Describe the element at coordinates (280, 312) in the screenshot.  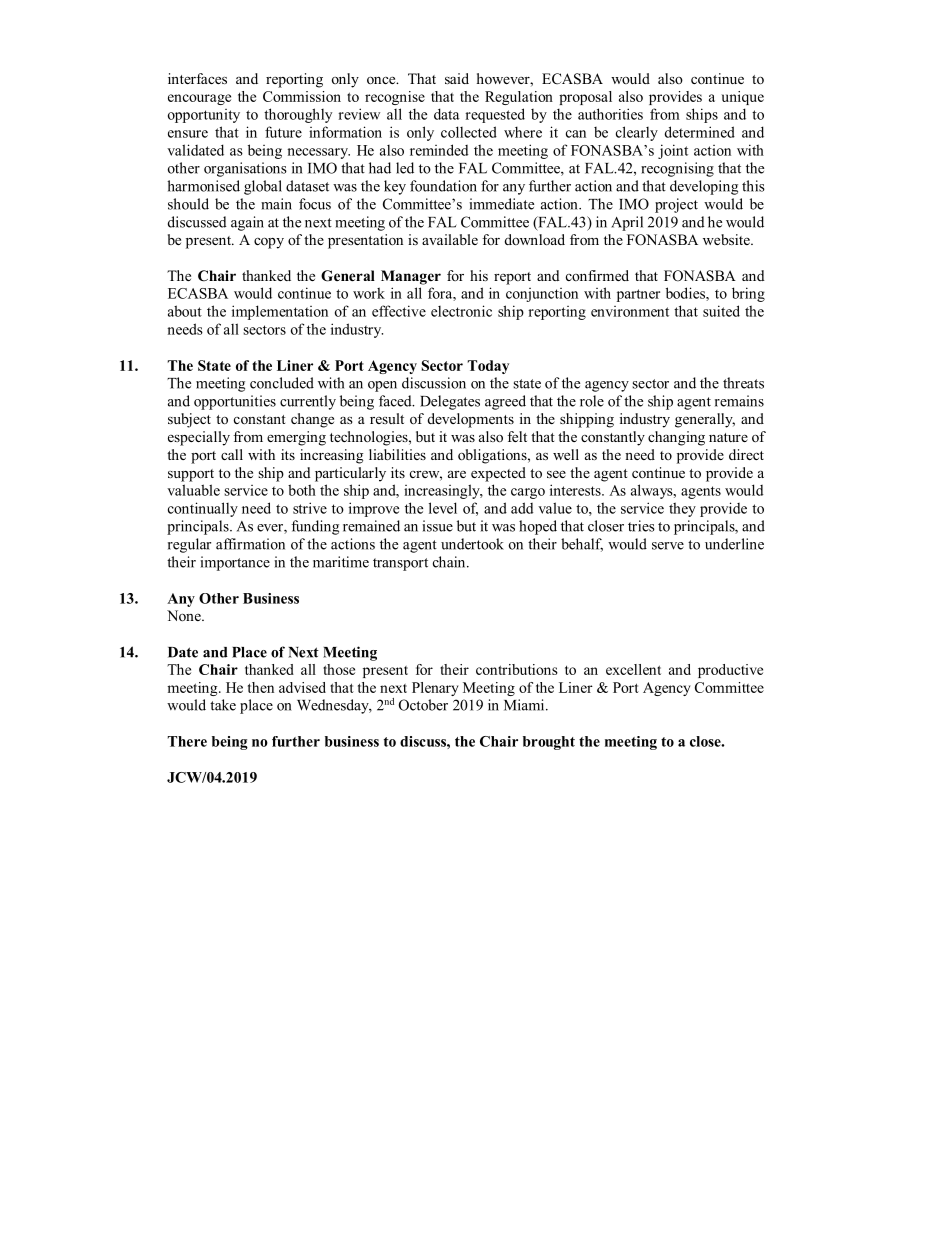
I see `implementation` at that location.
